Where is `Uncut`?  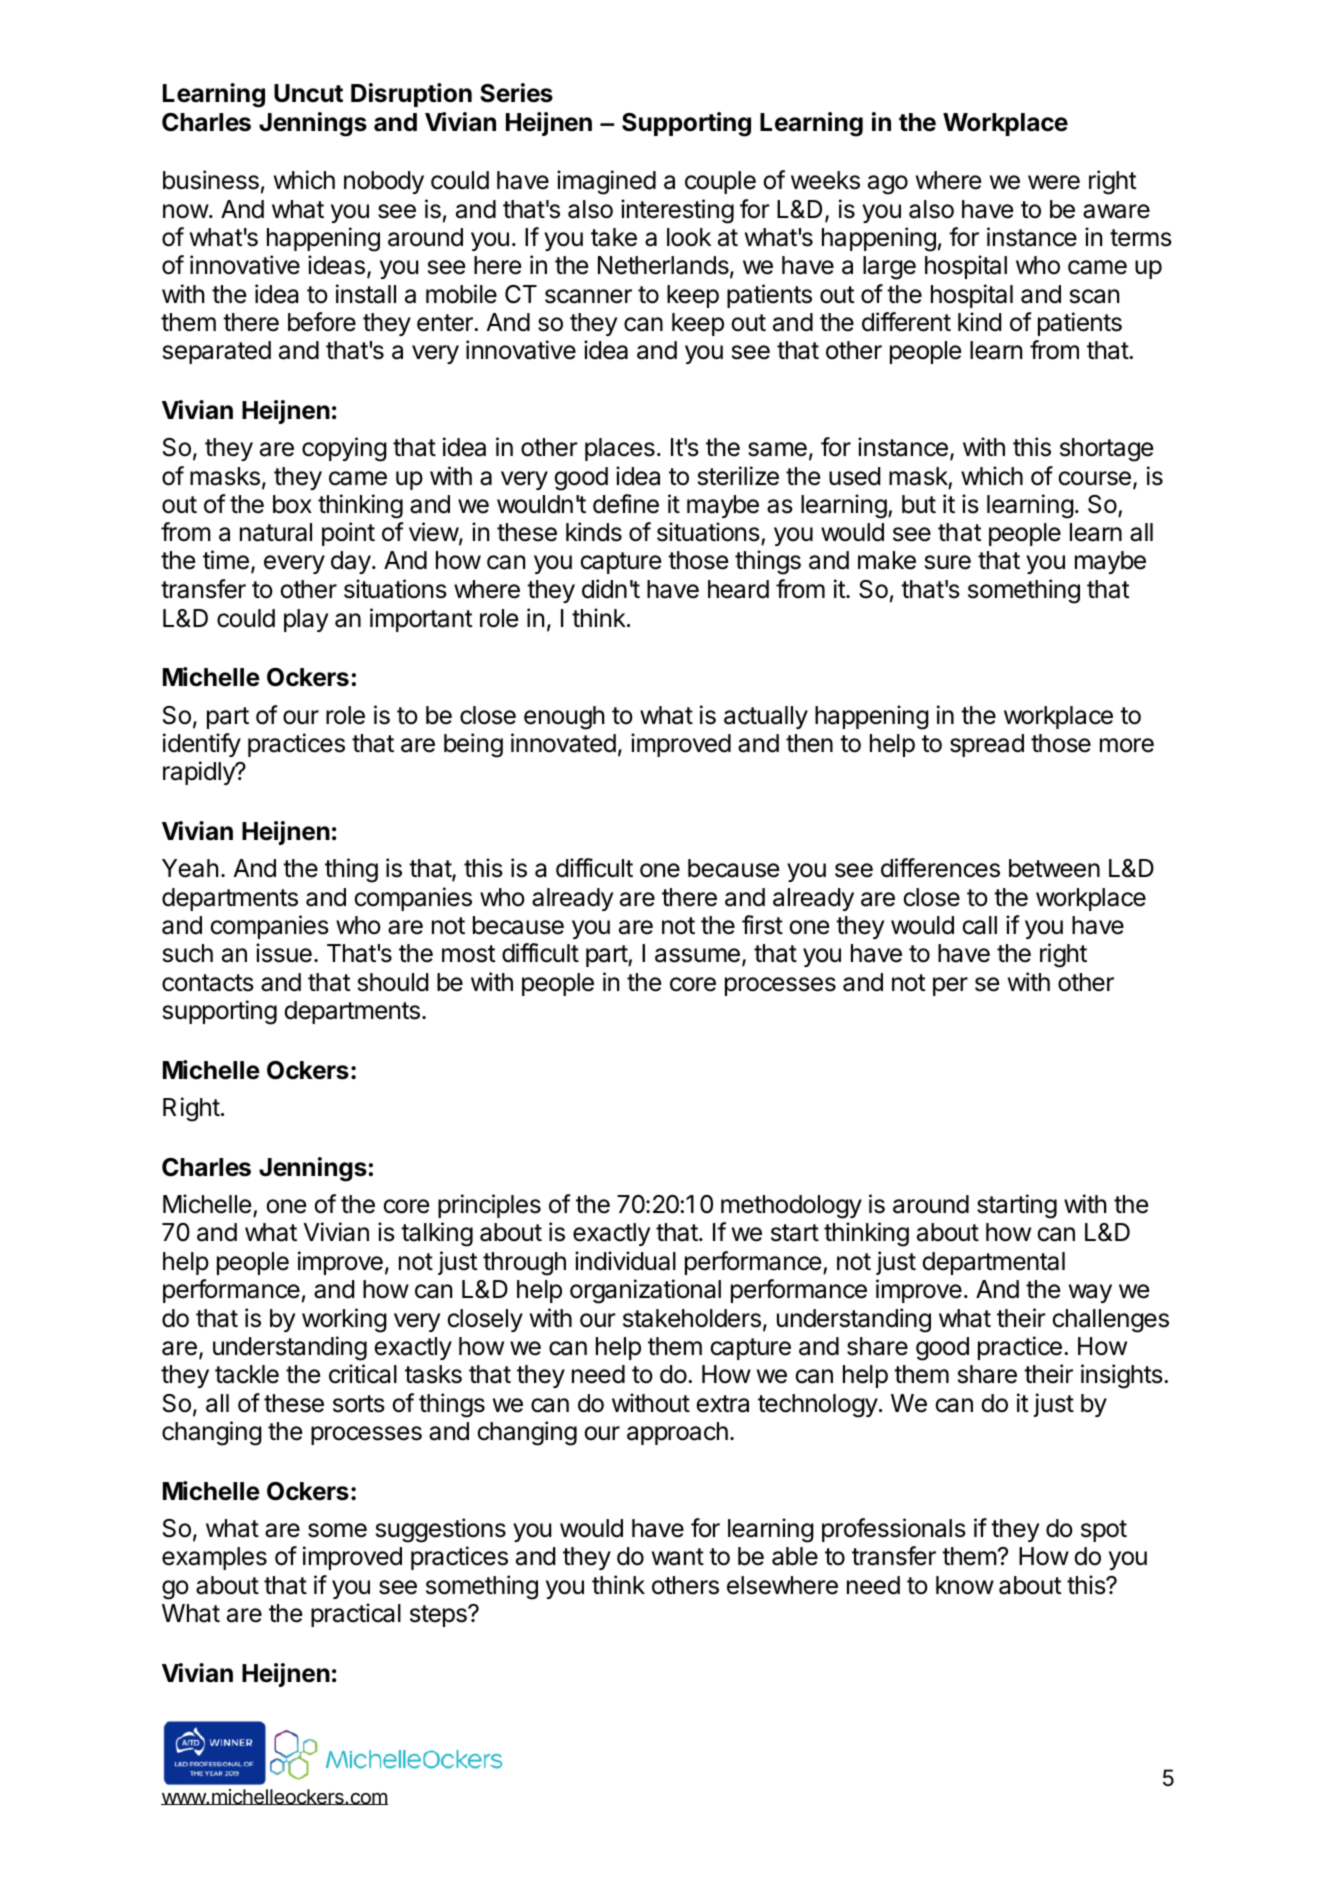
Uncut is located at coordinates (308, 93).
